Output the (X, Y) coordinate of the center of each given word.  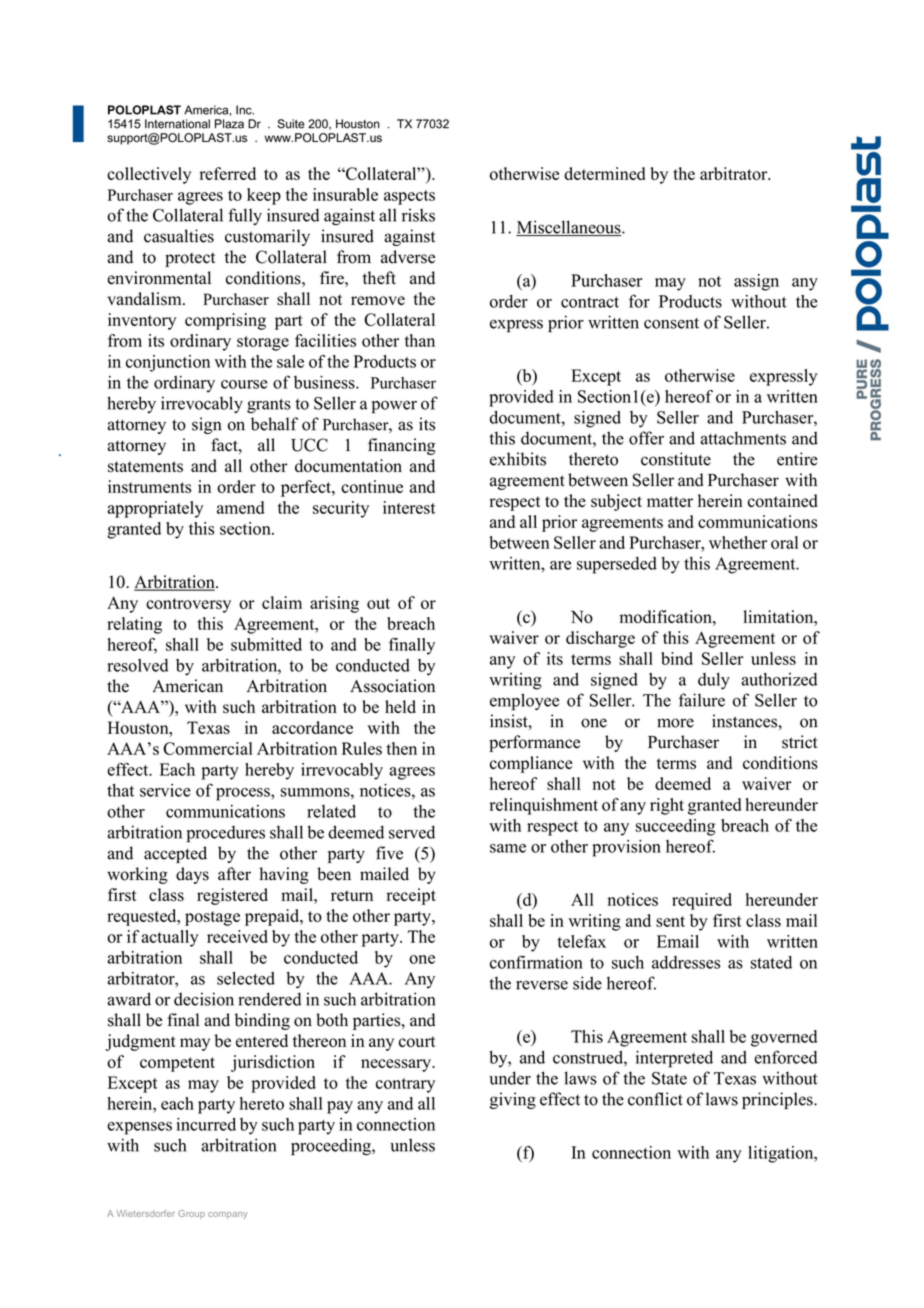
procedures (226, 834)
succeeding (676, 827)
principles (778, 1100)
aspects (409, 197)
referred (228, 173)
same (508, 848)
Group (191, 1214)
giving (513, 1100)
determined (604, 173)
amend (241, 507)
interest (409, 507)
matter (670, 501)
